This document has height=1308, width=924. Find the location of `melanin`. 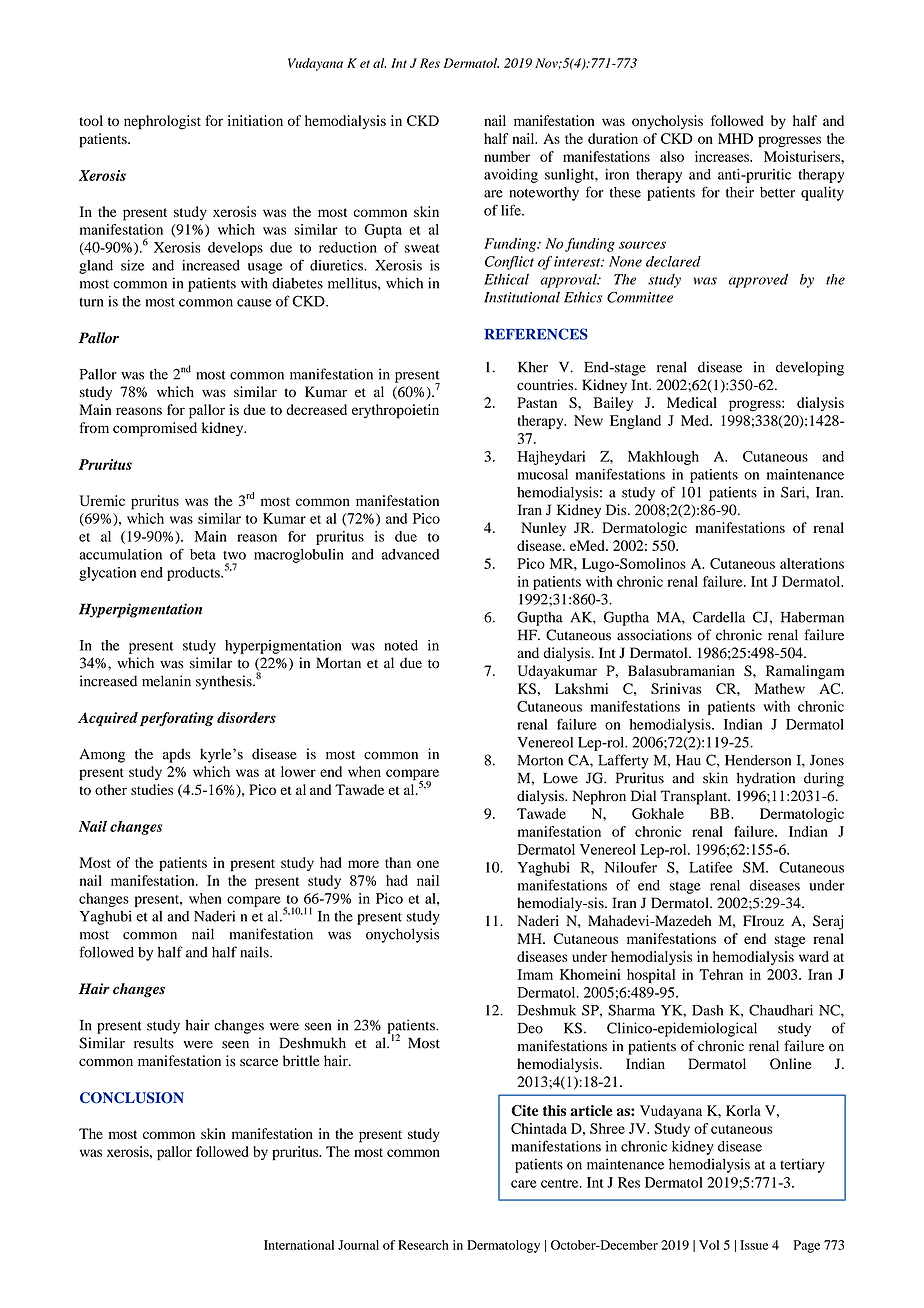

melanin is located at coordinates (166, 681).
